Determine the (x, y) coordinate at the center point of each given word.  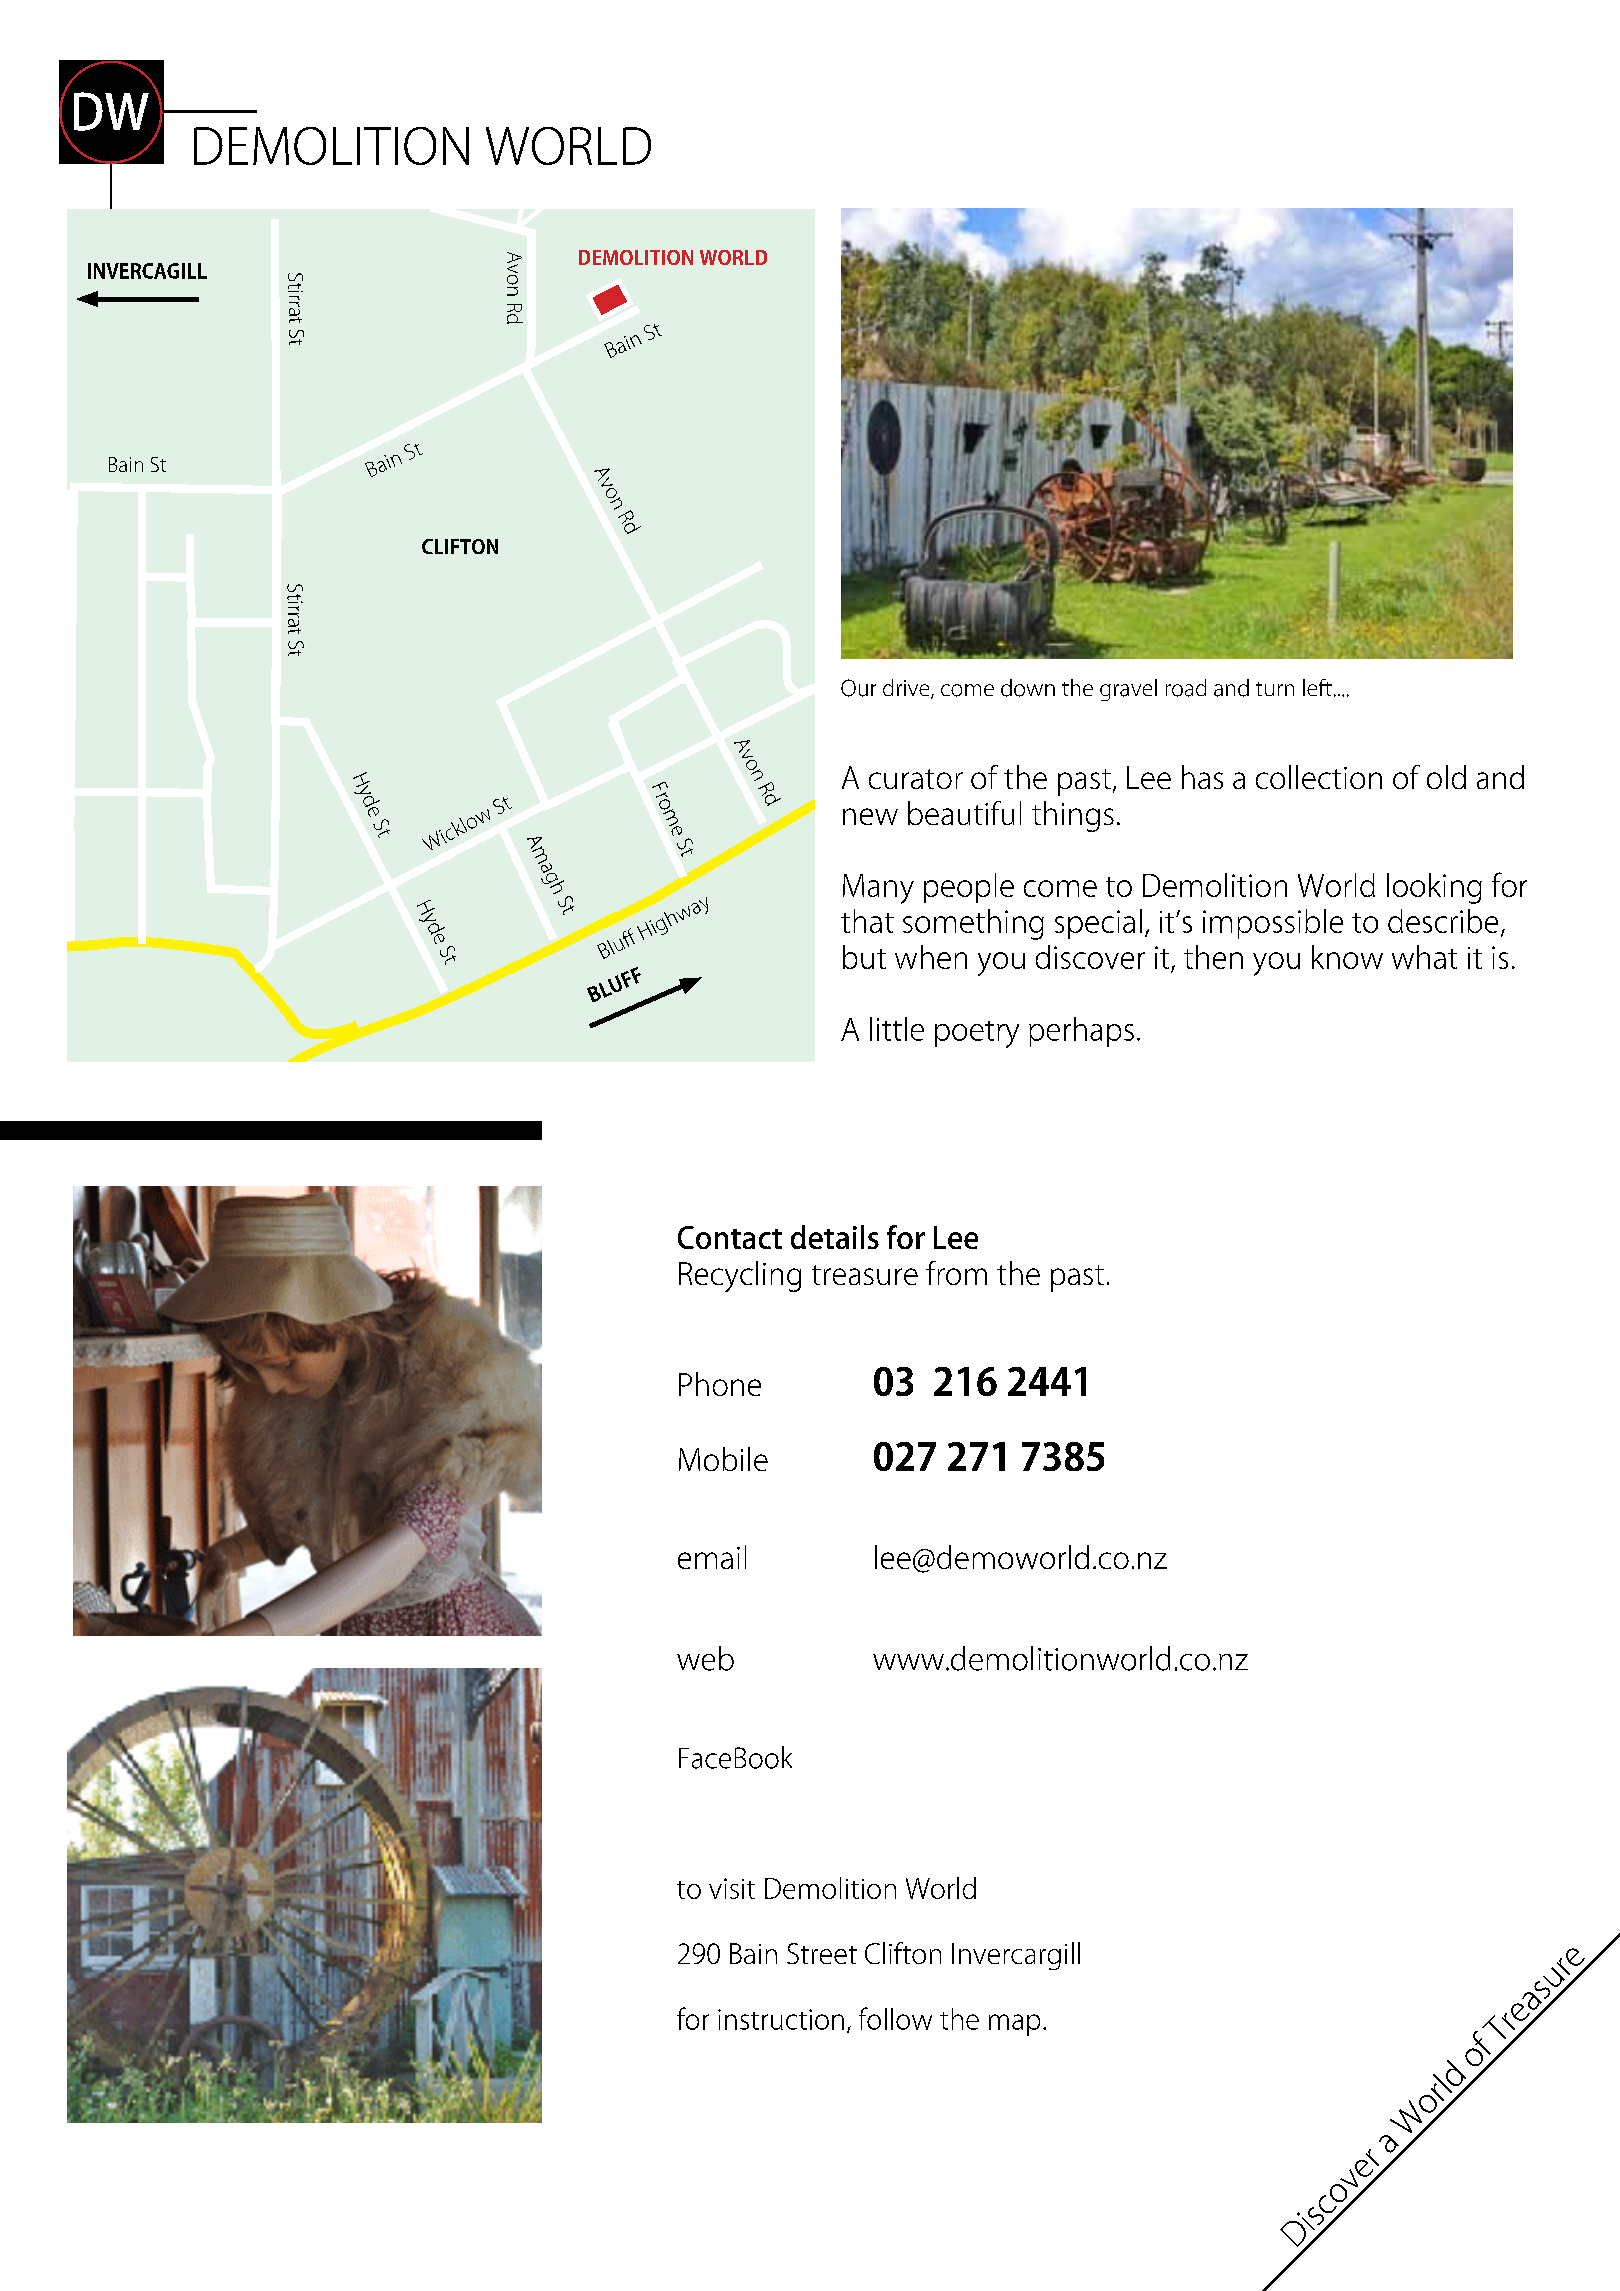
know (1347, 957)
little (897, 1029)
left (1317, 687)
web (705, 1658)
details (835, 1237)
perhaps (1081, 1032)
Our (858, 688)
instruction (781, 2019)
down (1028, 688)
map (1014, 2025)
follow (895, 2018)
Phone (720, 1384)
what (1424, 957)
